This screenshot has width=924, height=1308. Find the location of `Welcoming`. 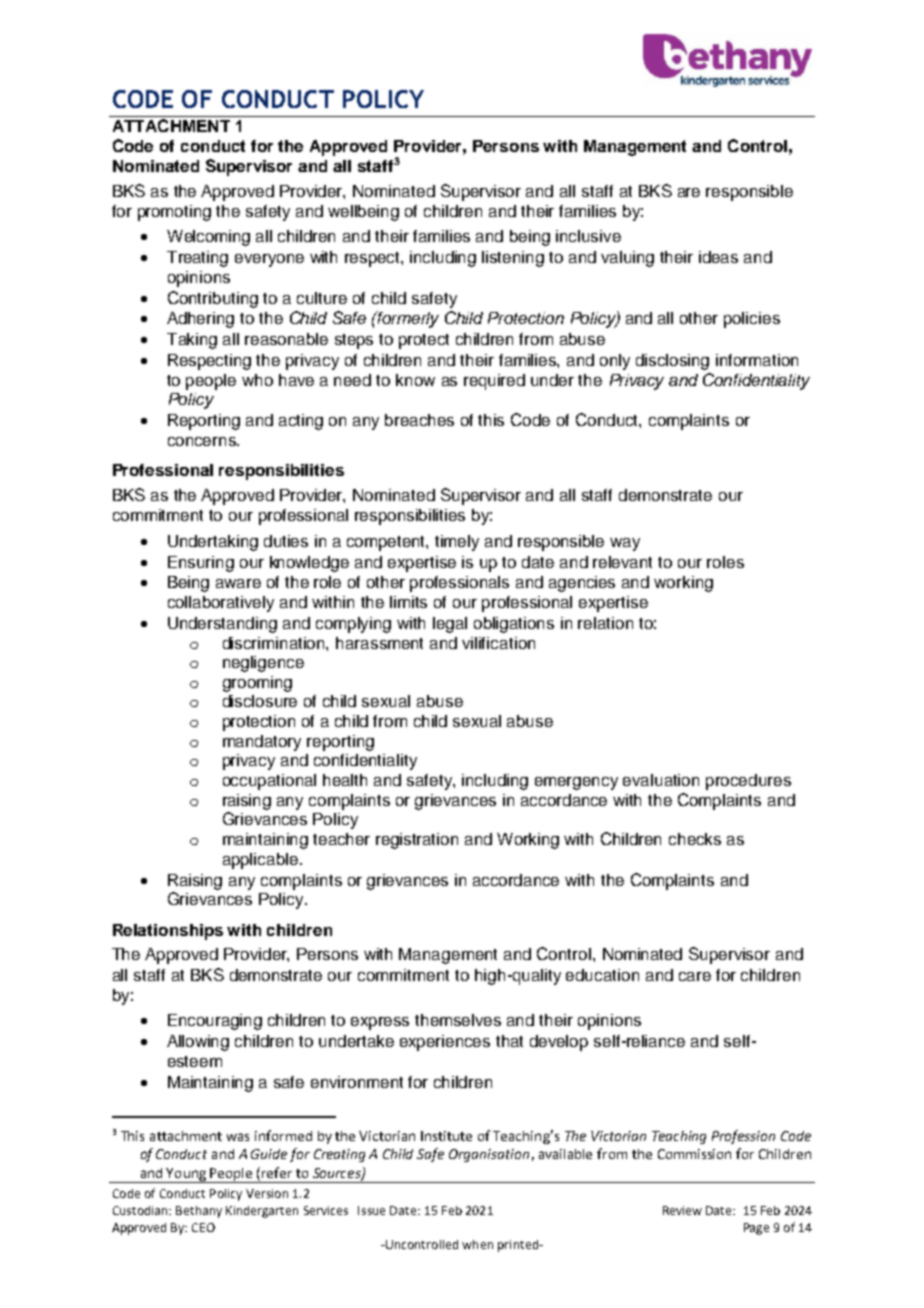

Welcoming is located at coordinates (208, 238).
